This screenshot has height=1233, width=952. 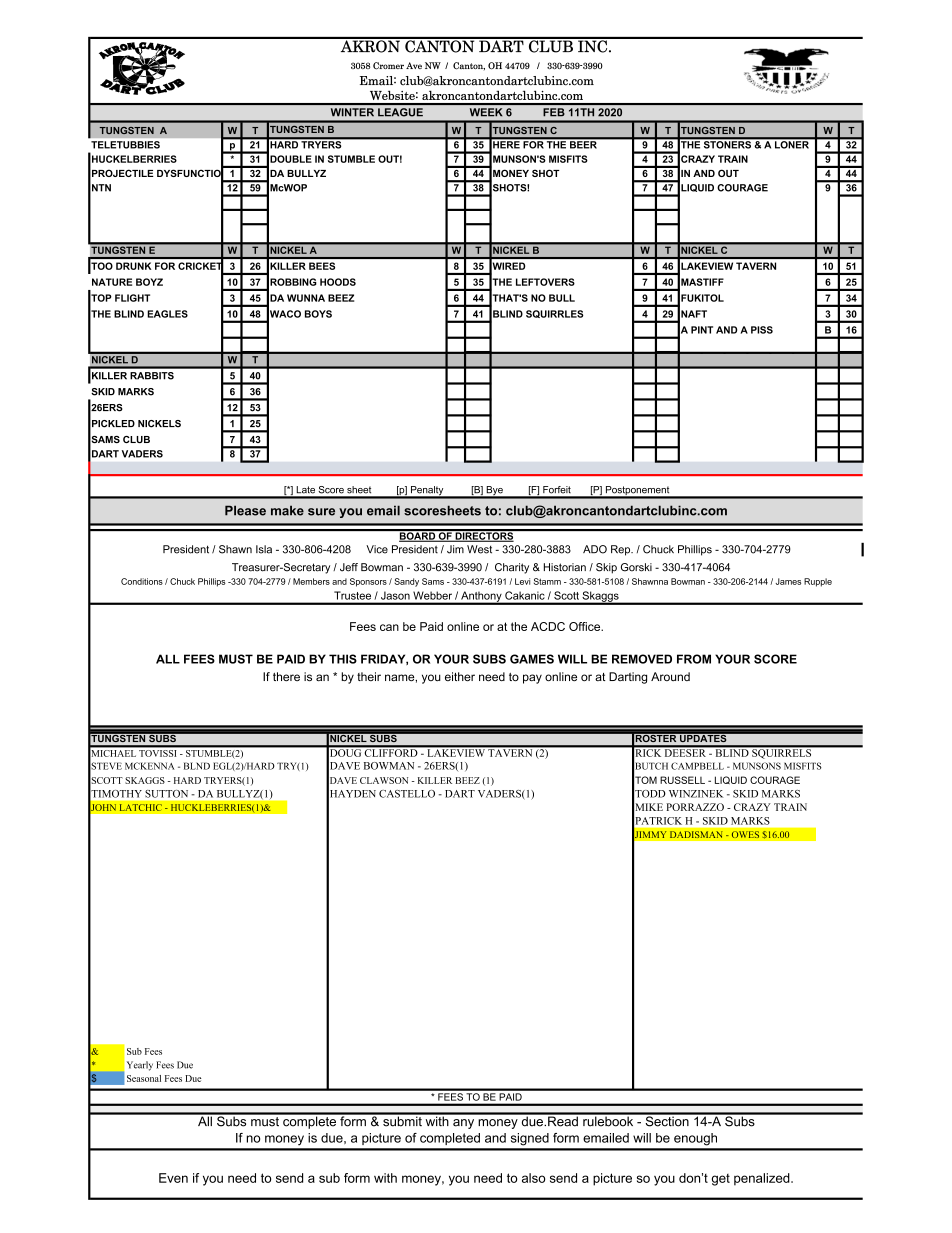 What do you see at coordinates (463, 1124) in the screenshot?
I see `any` at bounding box center [463, 1124].
